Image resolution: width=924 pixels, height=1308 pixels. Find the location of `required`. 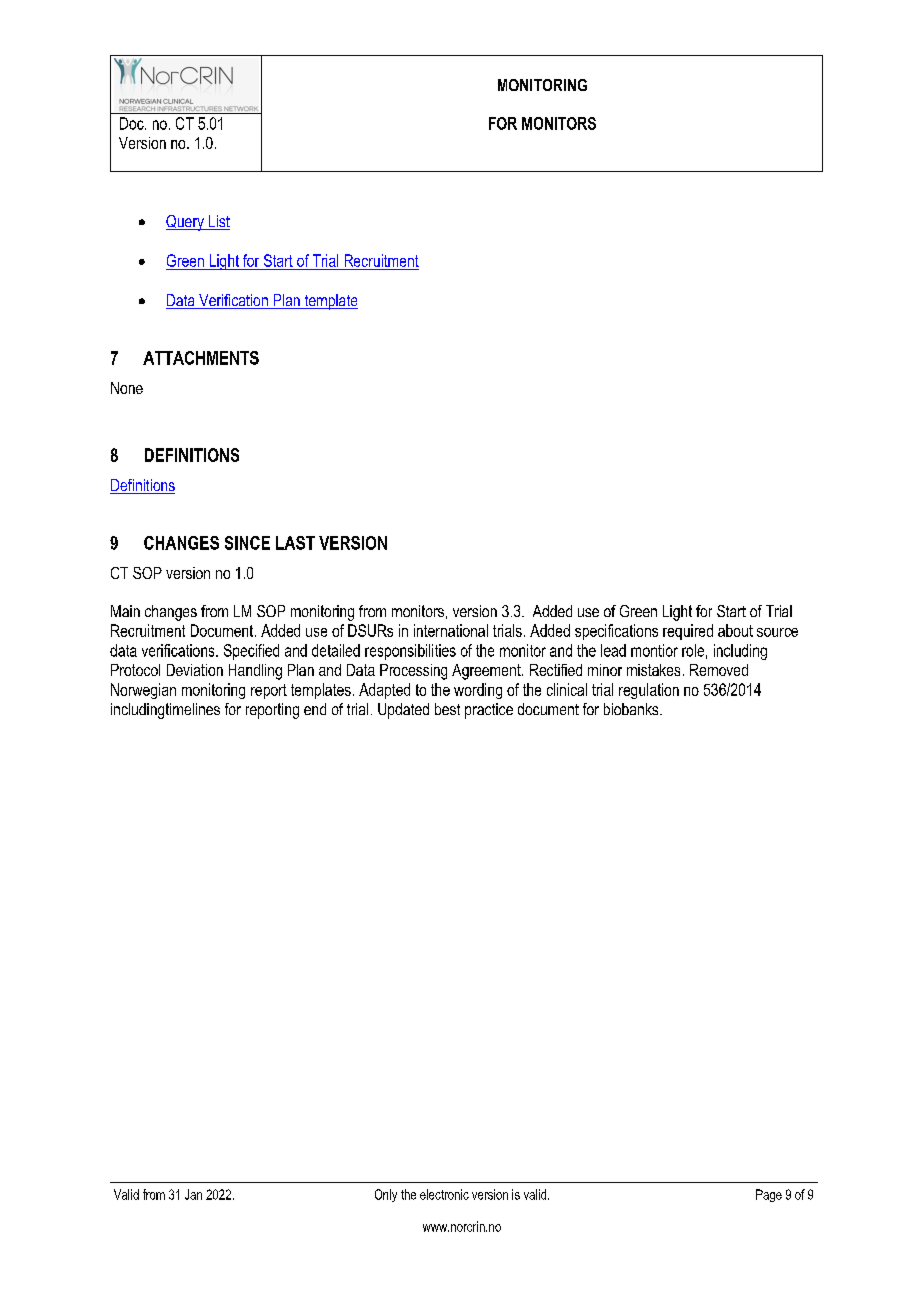

required is located at coordinates (688, 632).
